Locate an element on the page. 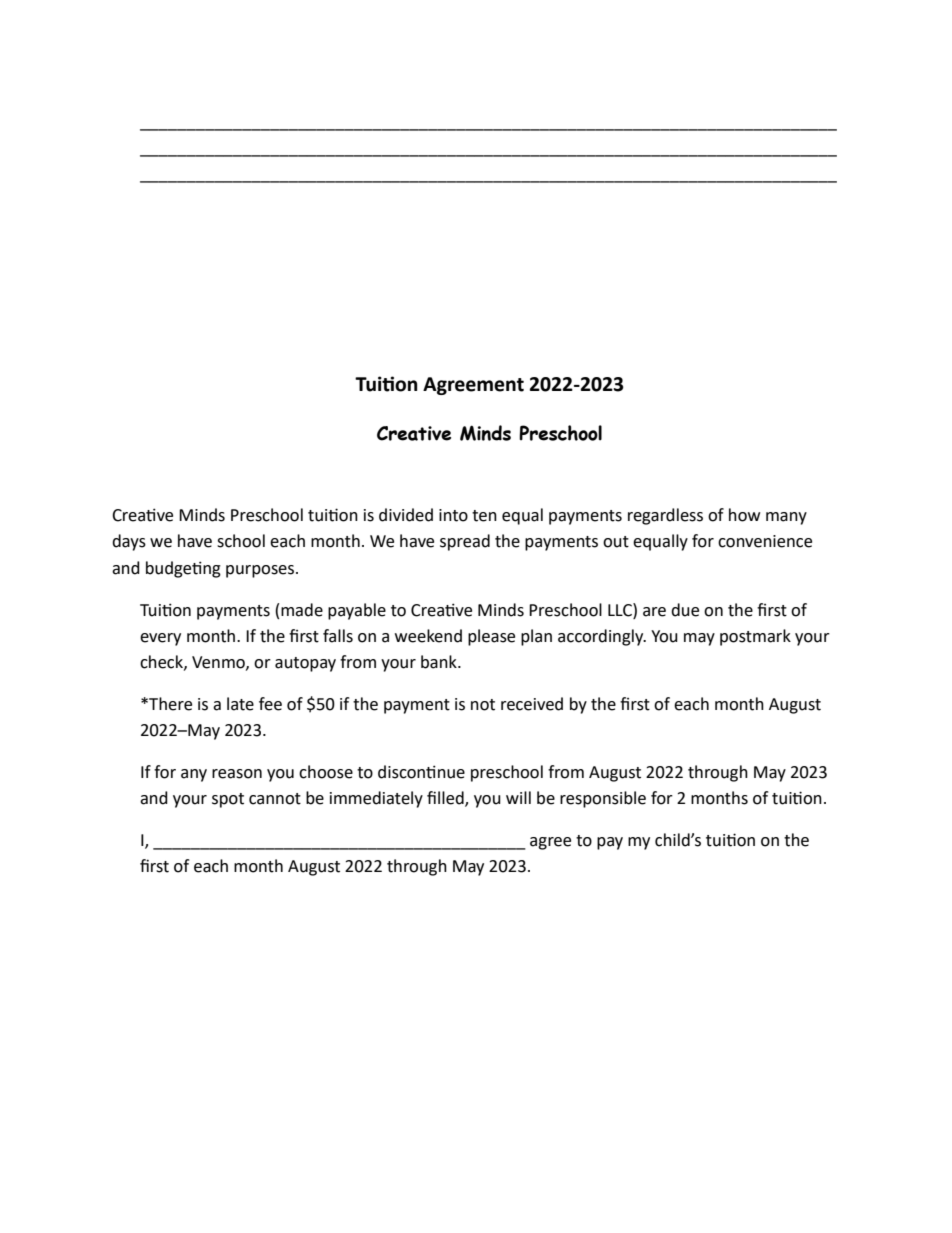  late is located at coordinates (240, 704).
